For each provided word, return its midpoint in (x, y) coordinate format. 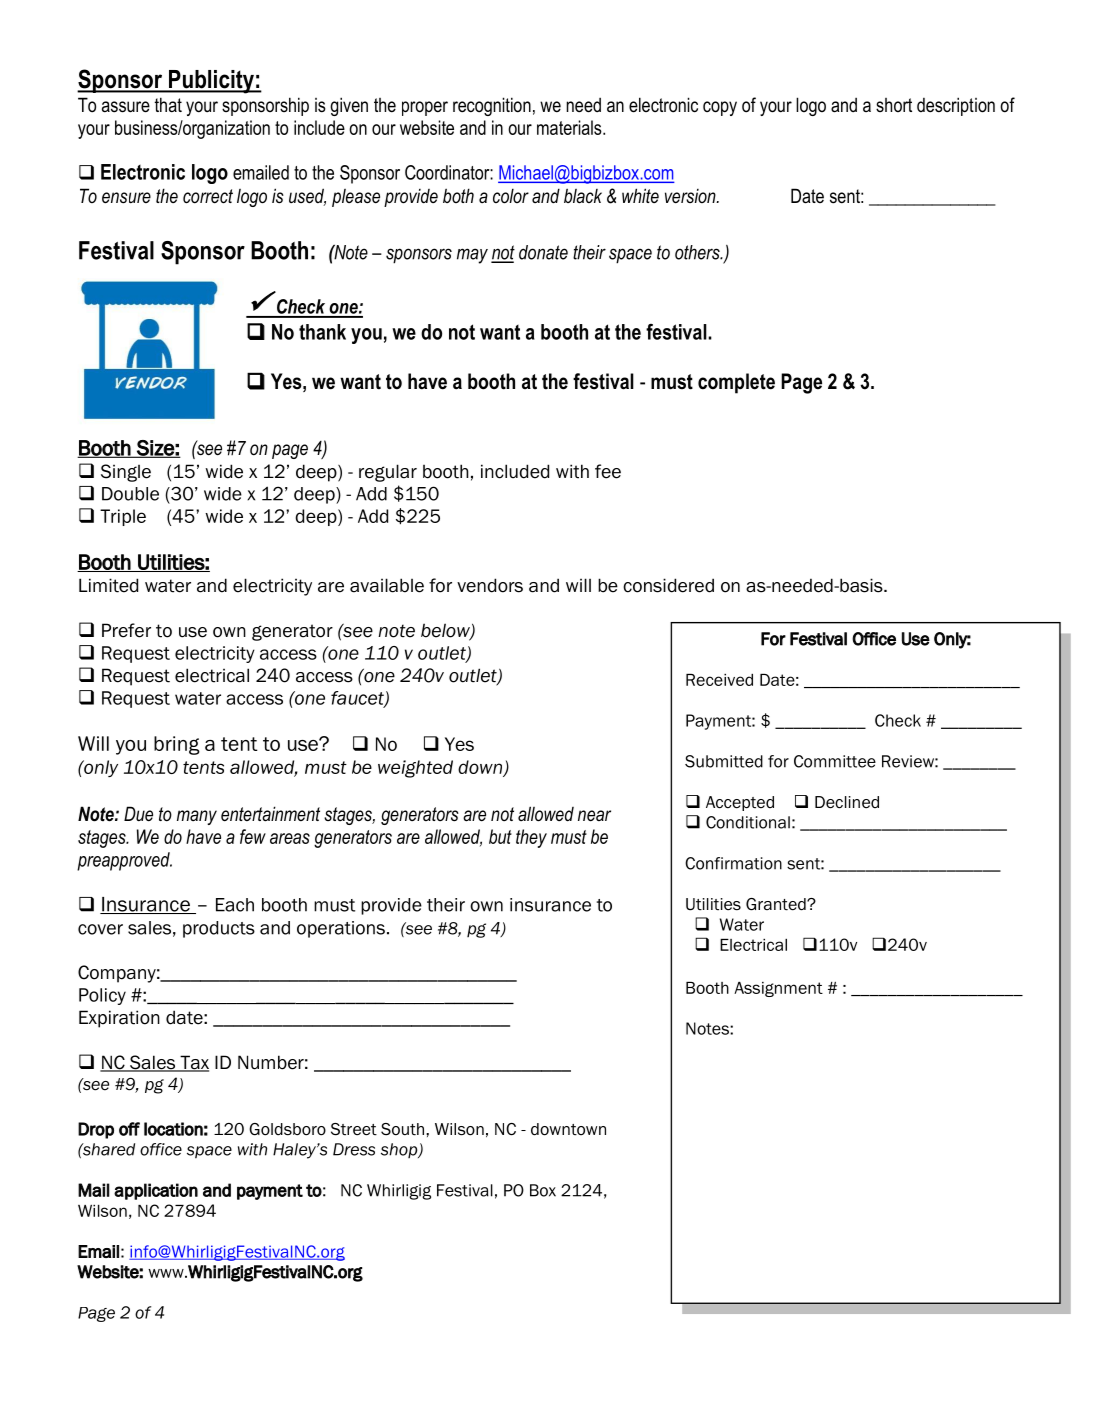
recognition (492, 106)
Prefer (126, 630)
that (168, 104)
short (894, 105)
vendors (490, 585)
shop (400, 1150)
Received (719, 680)
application (156, 1191)
